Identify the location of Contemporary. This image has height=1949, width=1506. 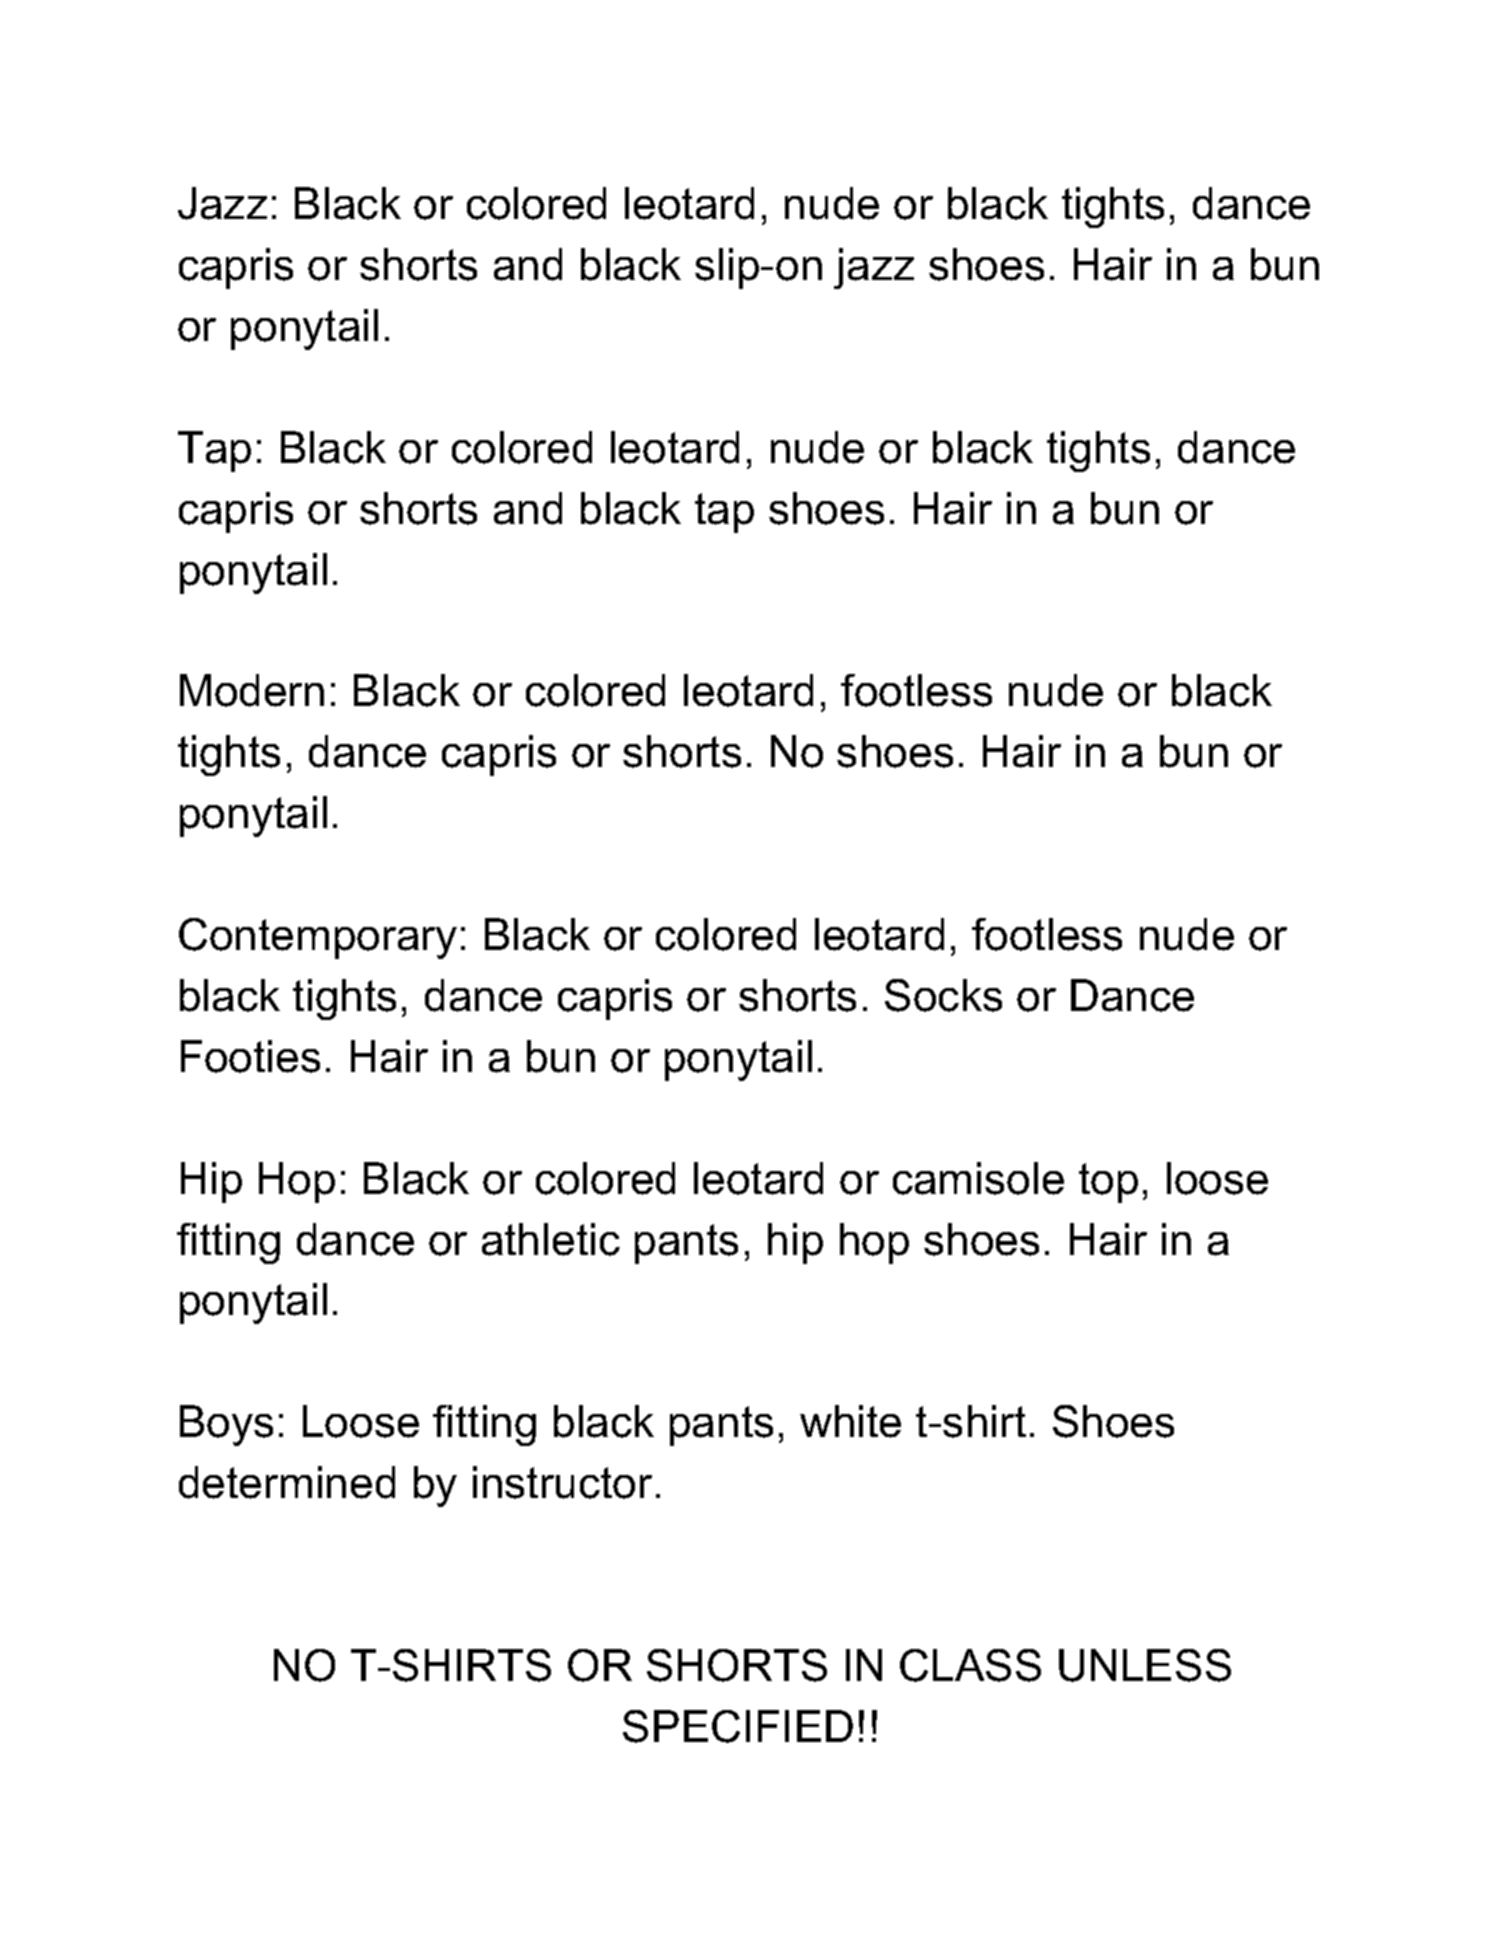
(318, 938).
